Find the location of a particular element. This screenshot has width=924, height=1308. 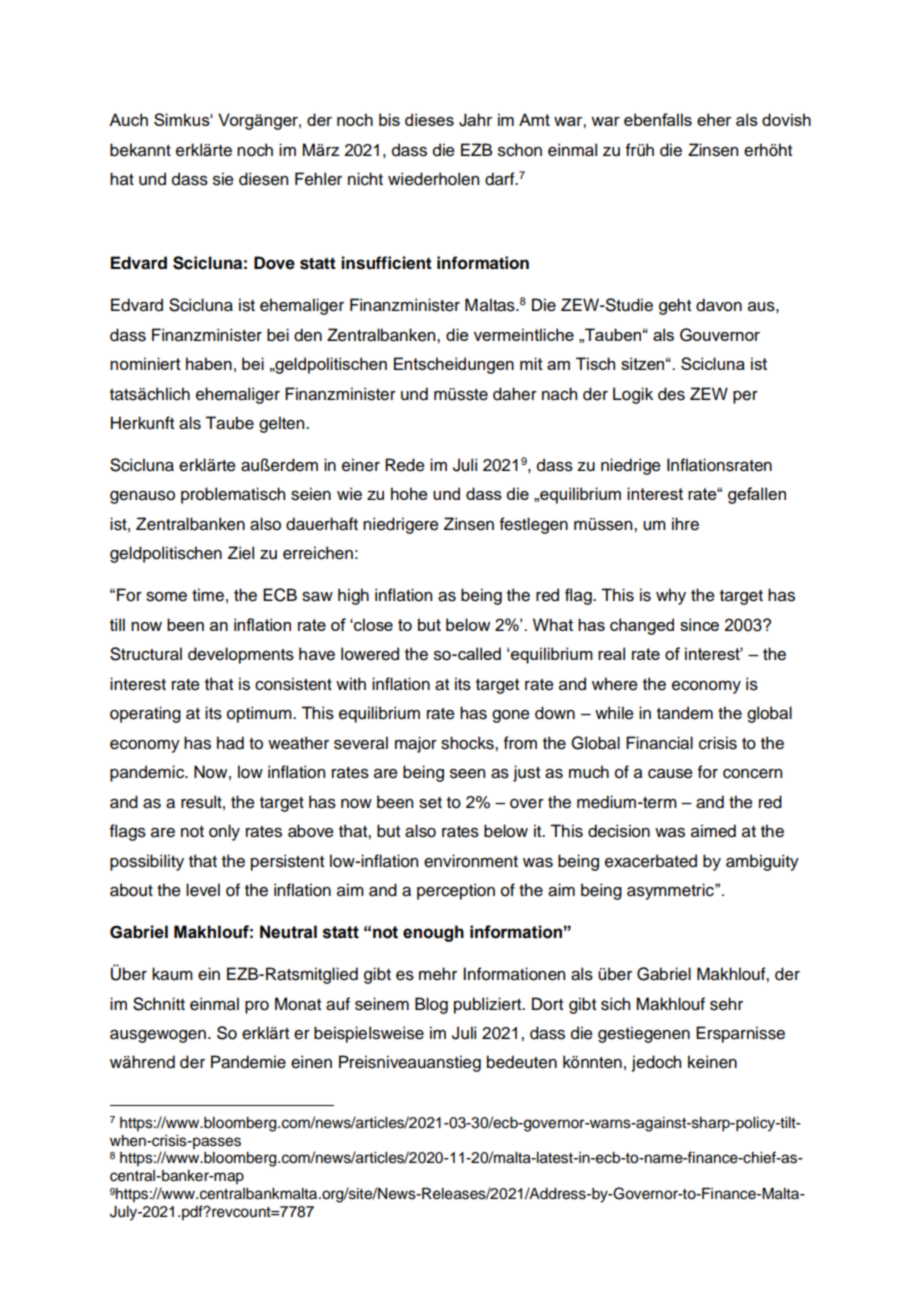

haben is located at coordinates (209, 363).
